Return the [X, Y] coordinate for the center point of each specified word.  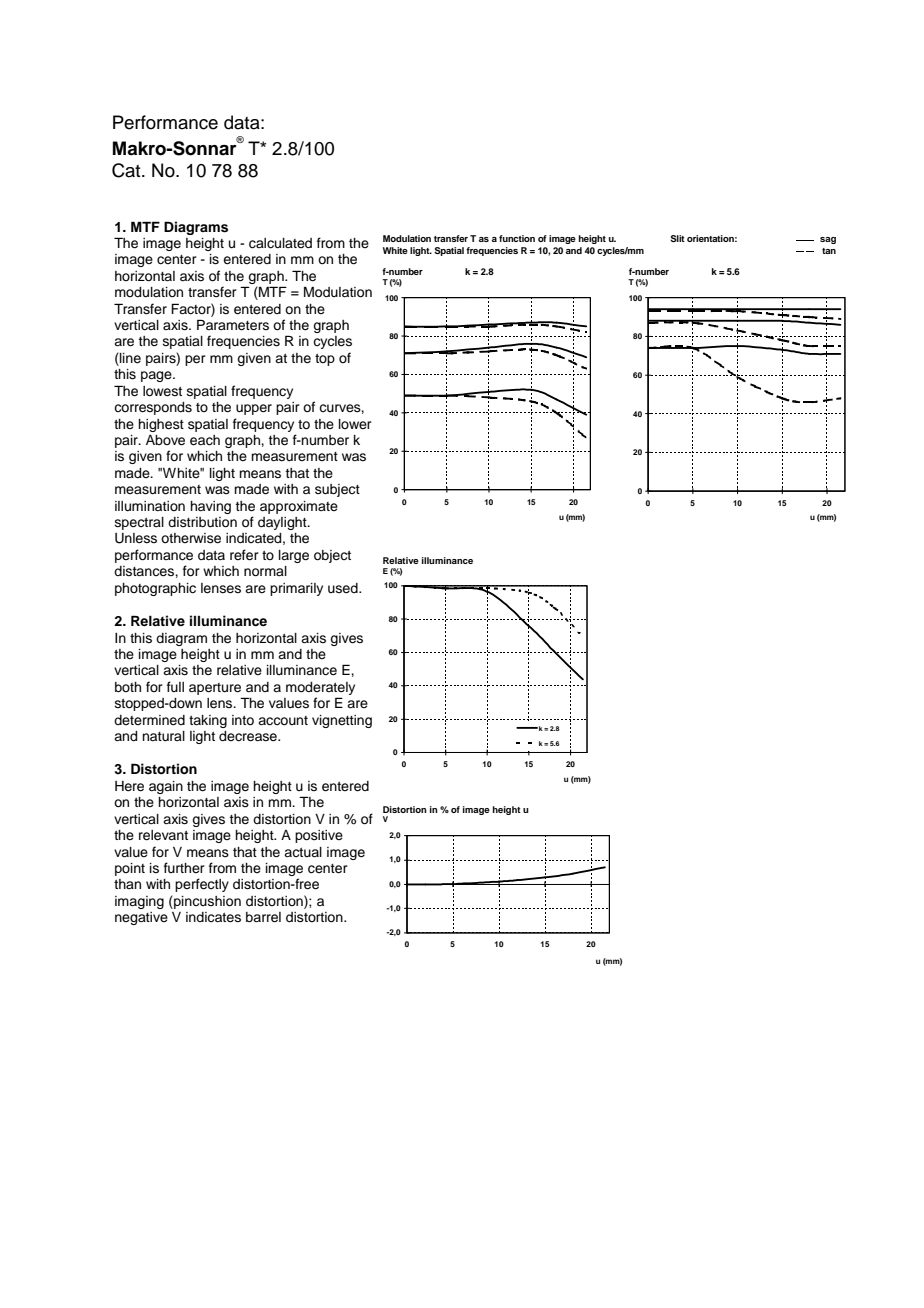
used [344, 588]
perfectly [202, 885]
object [332, 556]
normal [265, 571]
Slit [677, 238]
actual [303, 852]
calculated [280, 243]
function [517, 238]
